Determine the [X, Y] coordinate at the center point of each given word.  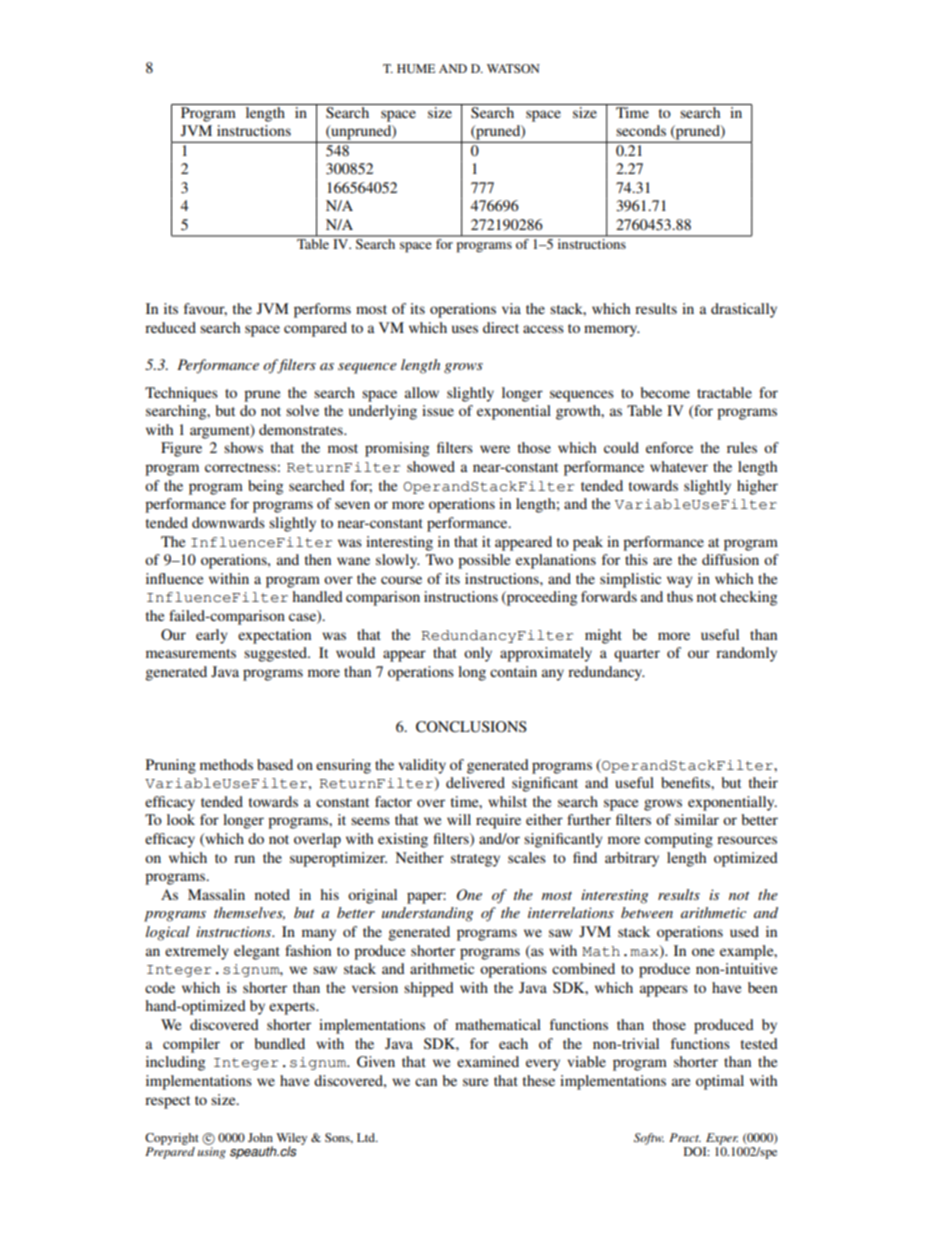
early [212, 636]
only [478, 654]
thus [680, 596]
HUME [416, 68]
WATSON [513, 68]
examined [488, 1061]
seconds [641, 130]
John [260, 1137]
